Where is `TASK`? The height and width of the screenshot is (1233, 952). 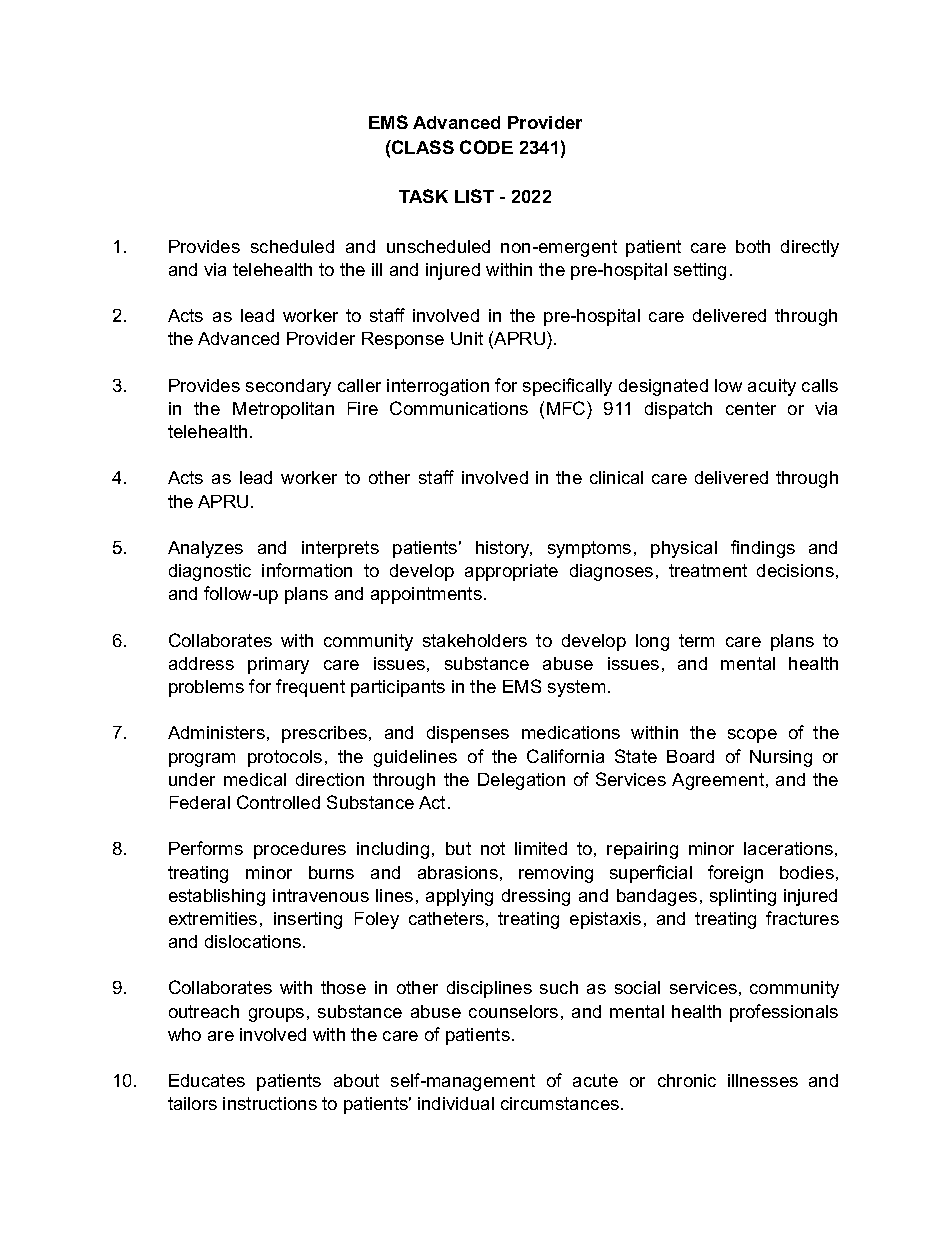 TASK is located at coordinates (423, 196).
